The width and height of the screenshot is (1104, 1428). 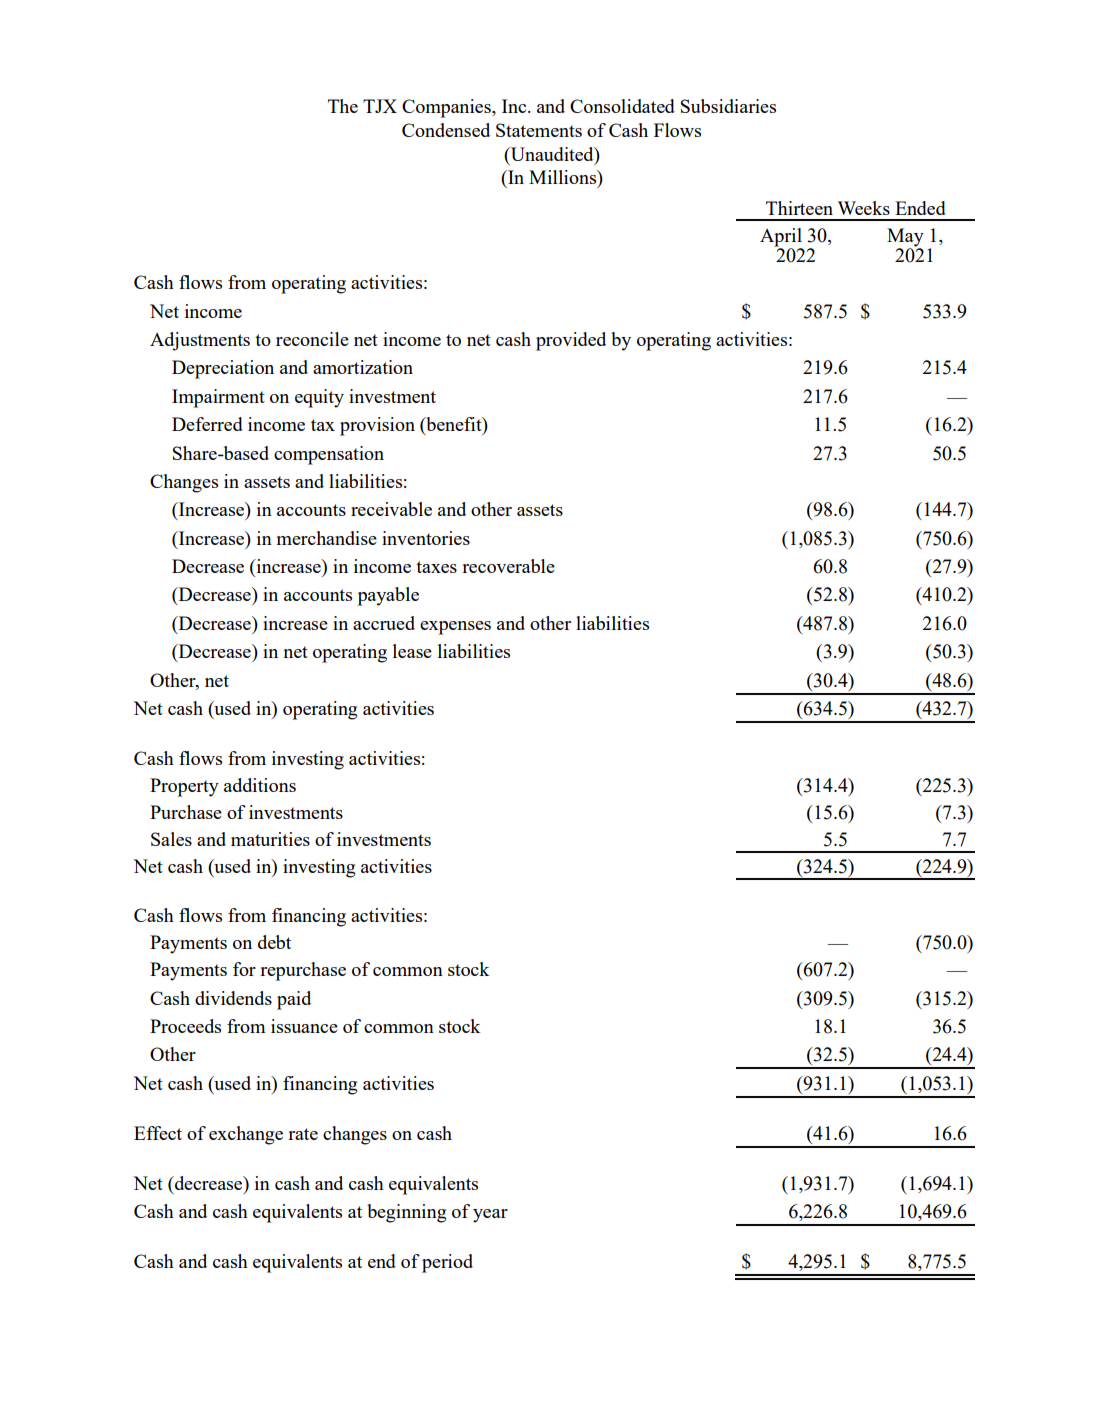 I want to click on Thirteen, so click(x=799, y=208).
